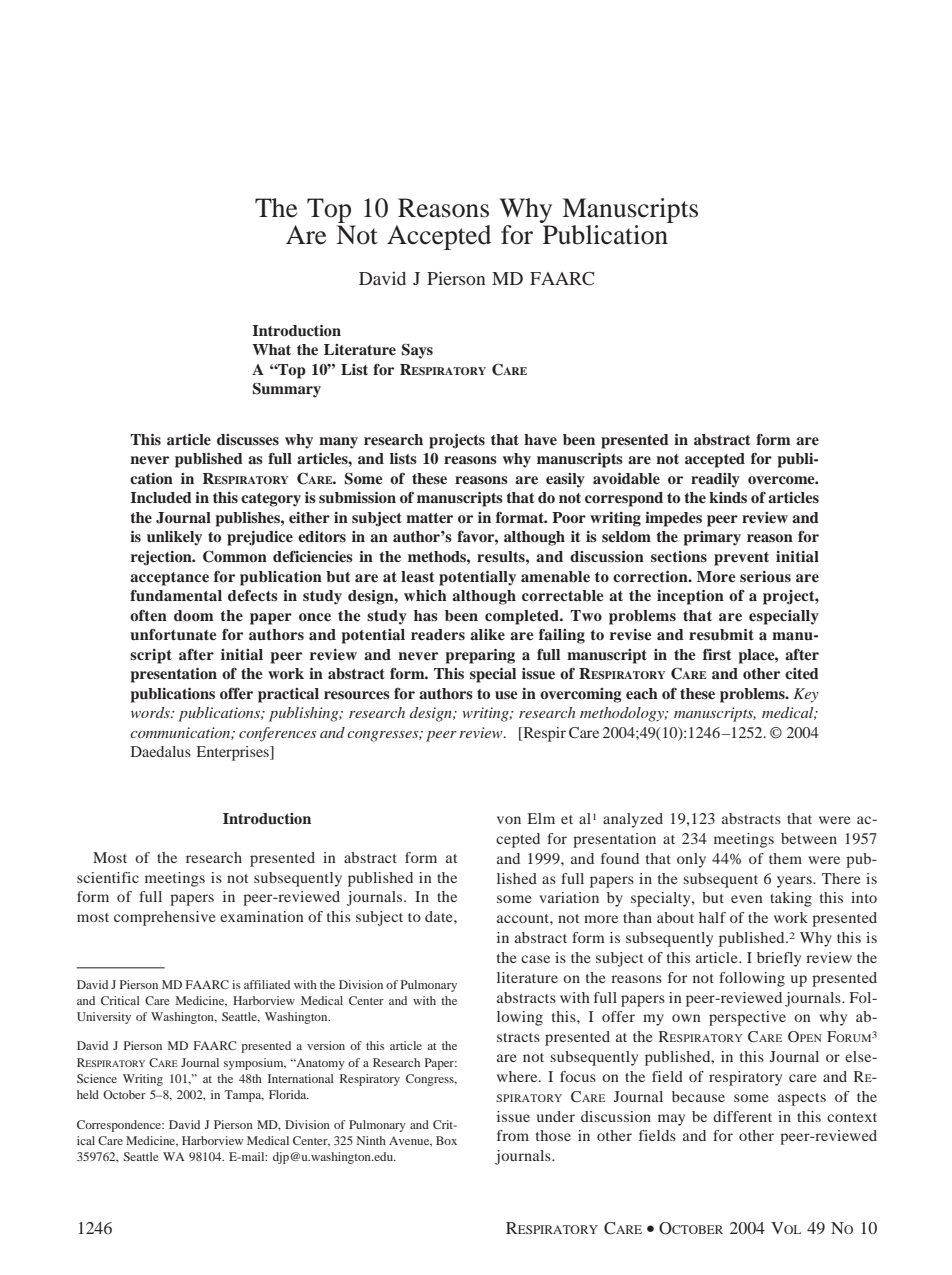 Image resolution: width=952 pixels, height=1275 pixels. Describe the element at coordinates (806, 695) in the screenshot. I see `Key` at that location.
